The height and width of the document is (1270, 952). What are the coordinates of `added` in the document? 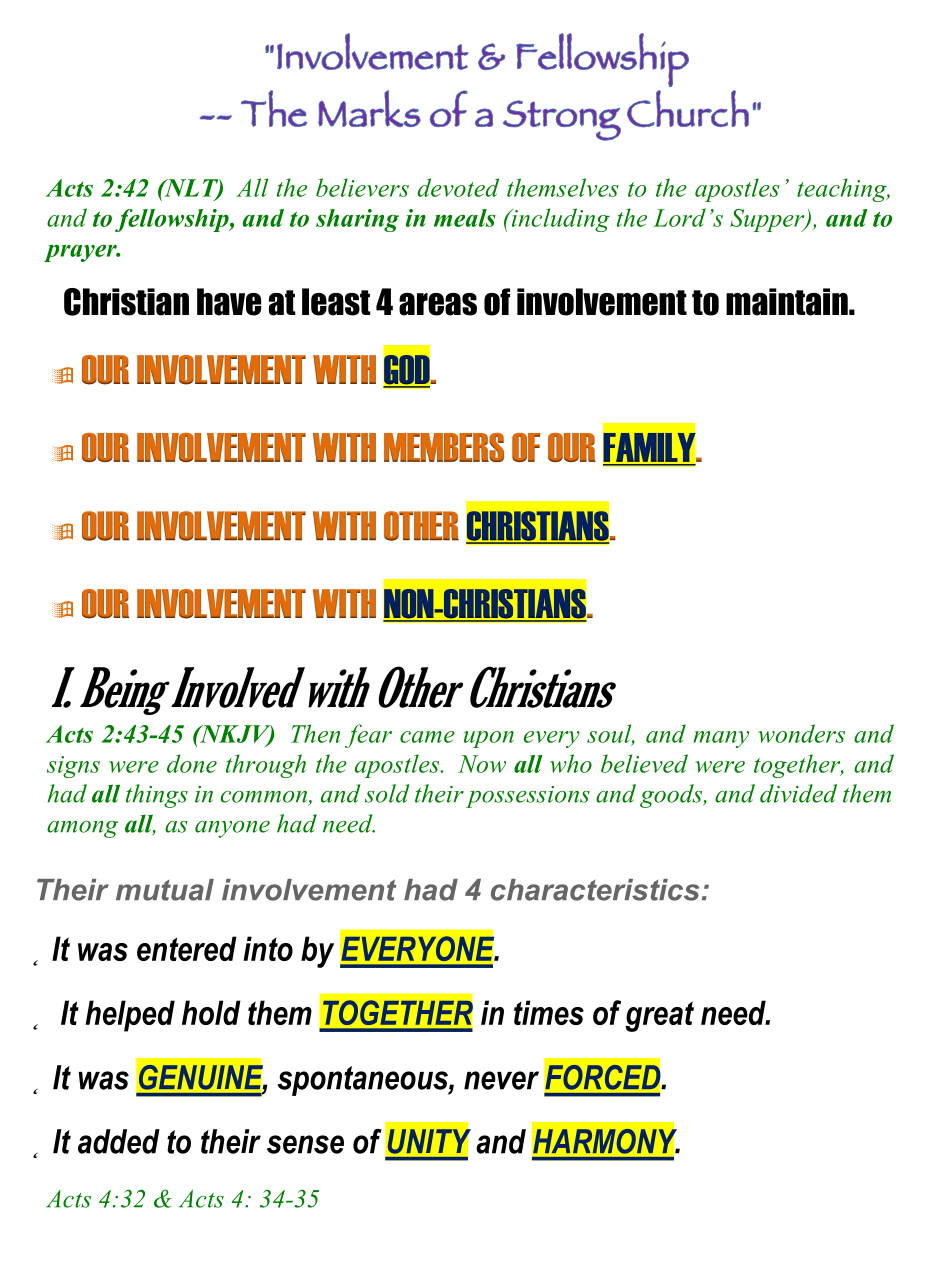 It's located at (119, 1141).
